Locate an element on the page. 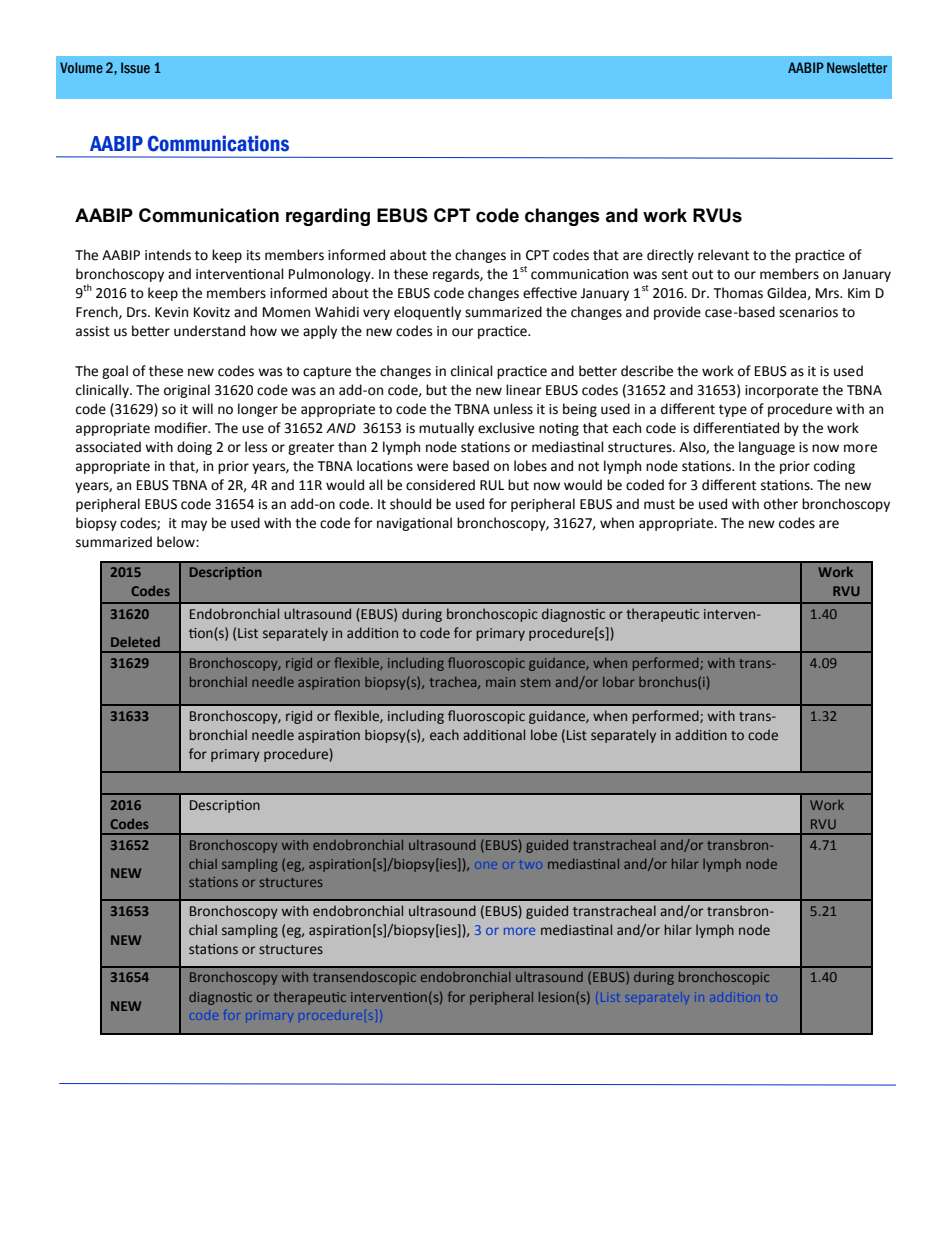 This document has height=1233, width=952. Newsletter is located at coordinates (857, 67).
